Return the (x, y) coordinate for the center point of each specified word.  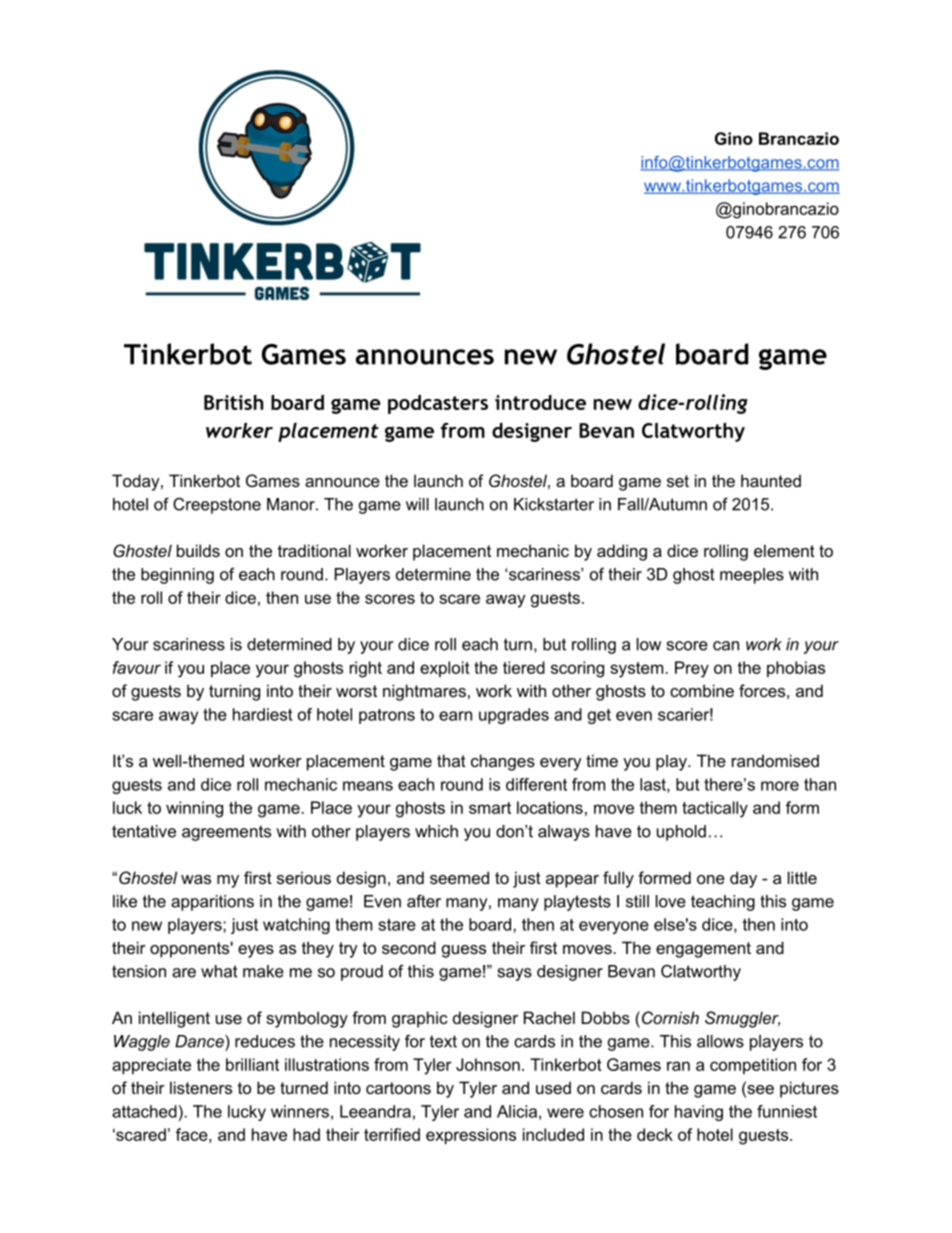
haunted (771, 480)
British (233, 402)
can (726, 646)
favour (137, 667)
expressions (471, 1136)
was (196, 879)
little (802, 877)
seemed (459, 877)
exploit (445, 669)
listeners (201, 1087)
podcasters (438, 404)
